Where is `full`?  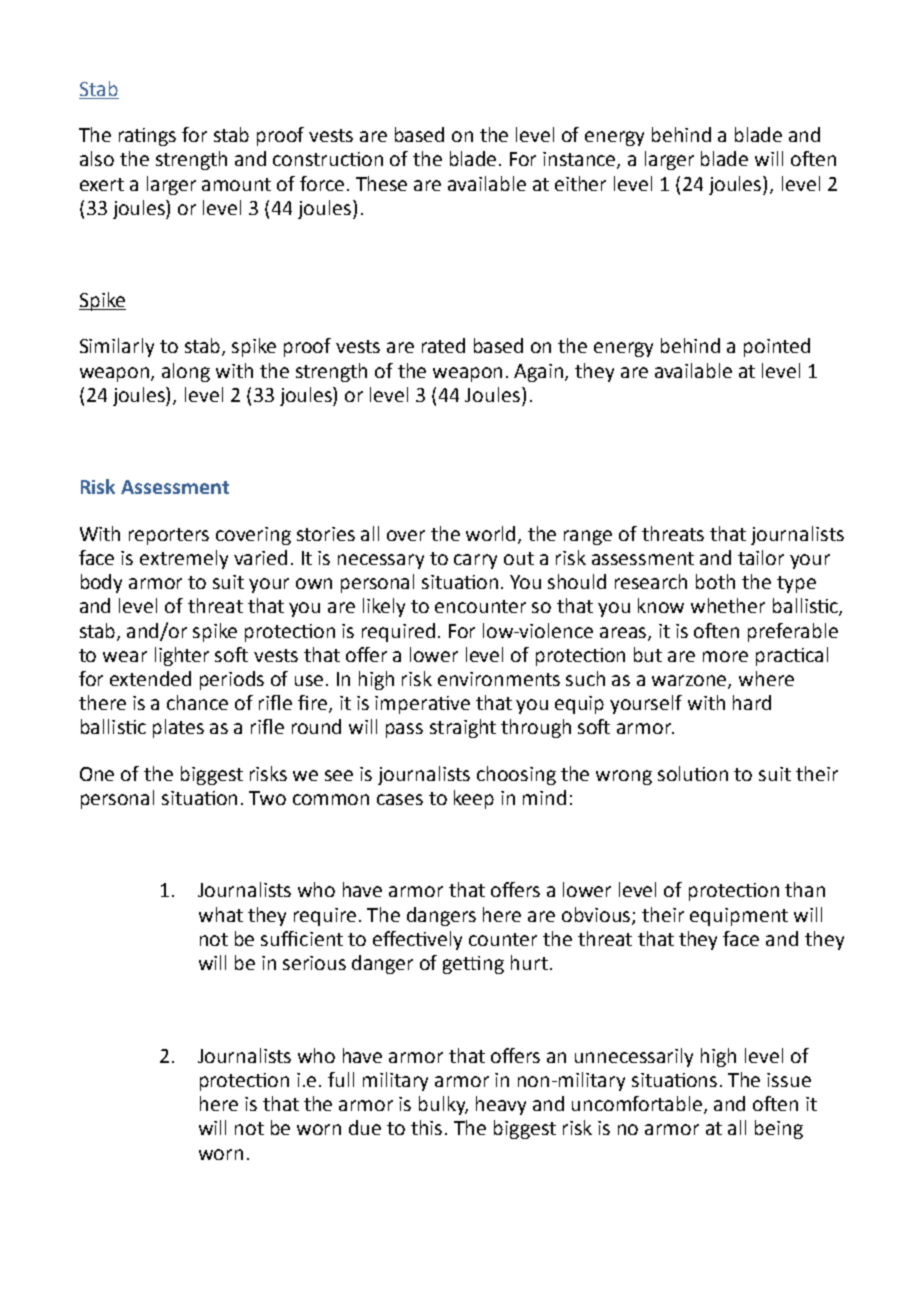 full is located at coordinates (341, 1079).
